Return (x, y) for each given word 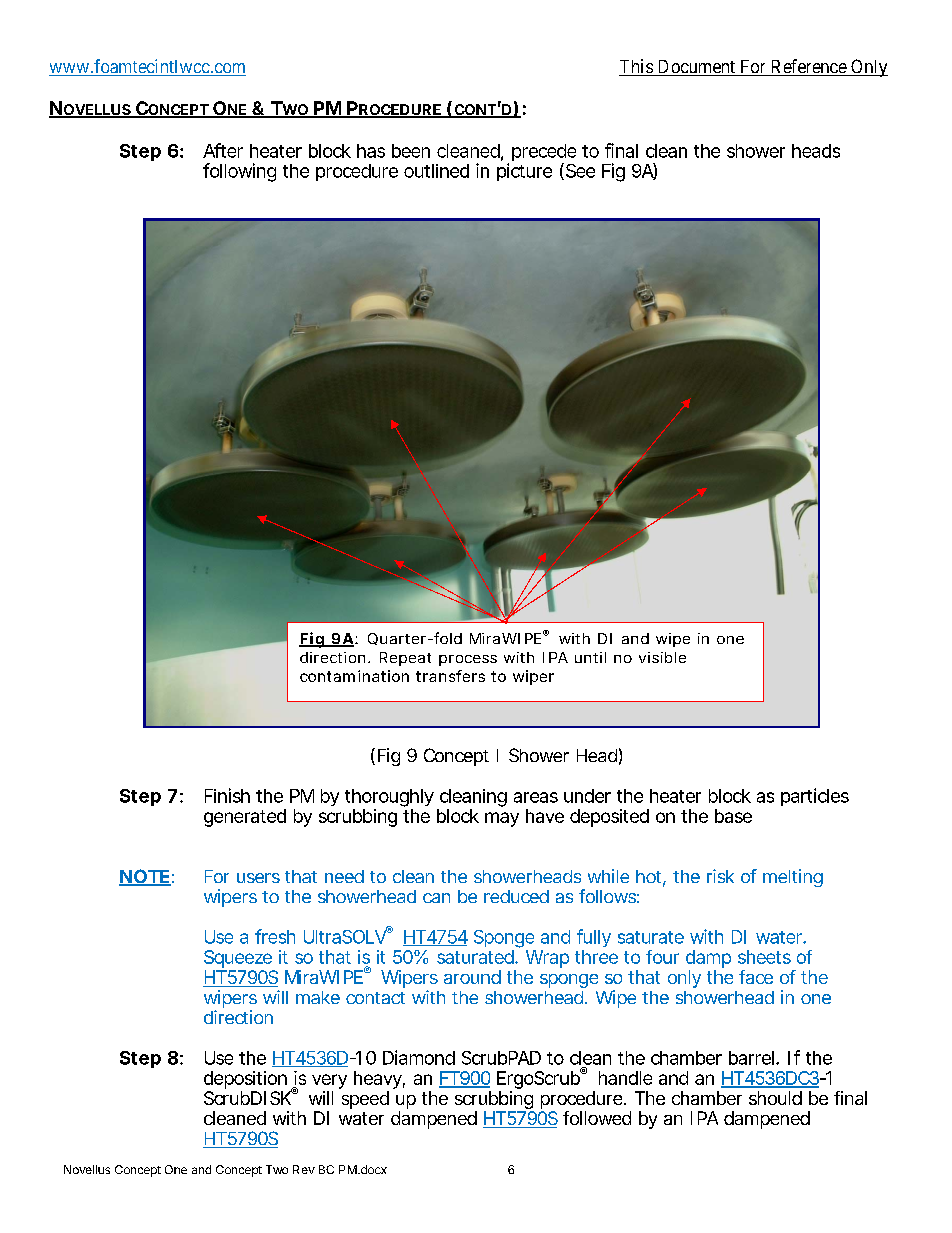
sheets (764, 957)
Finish (227, 795)
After (223, 150)
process (468, 660)
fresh (275, 936)
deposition (245, 1080)
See (579, 171)
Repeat (405, 659)
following (239, 172)
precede (544, 154)
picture (524, 172)
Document (696, 68)
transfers (450, 676)
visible (662, 657)
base (733, 816)
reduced (516, 896)
